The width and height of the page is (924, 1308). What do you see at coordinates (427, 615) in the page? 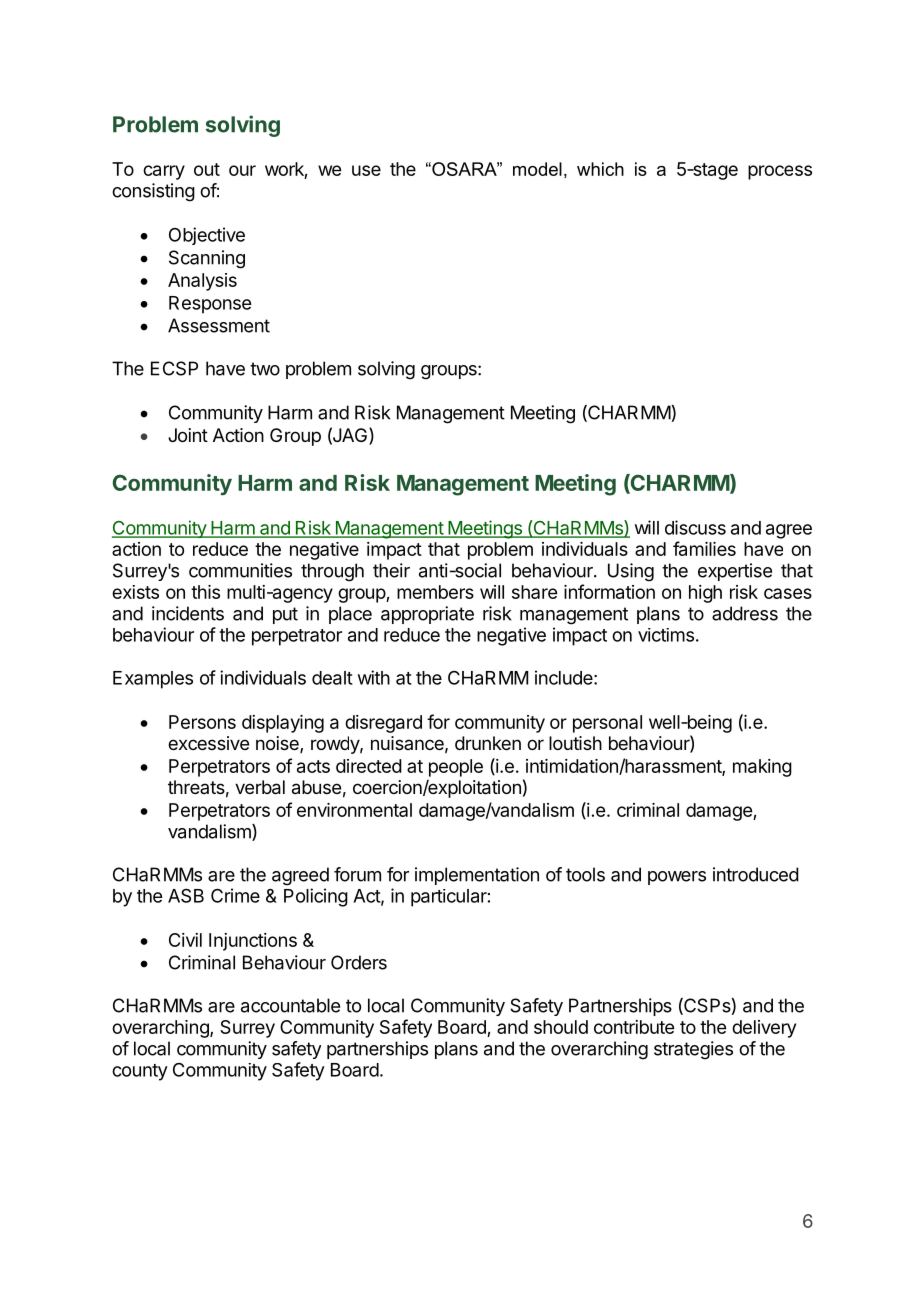
I see `appropriate` at bounding box center [427, 615].
